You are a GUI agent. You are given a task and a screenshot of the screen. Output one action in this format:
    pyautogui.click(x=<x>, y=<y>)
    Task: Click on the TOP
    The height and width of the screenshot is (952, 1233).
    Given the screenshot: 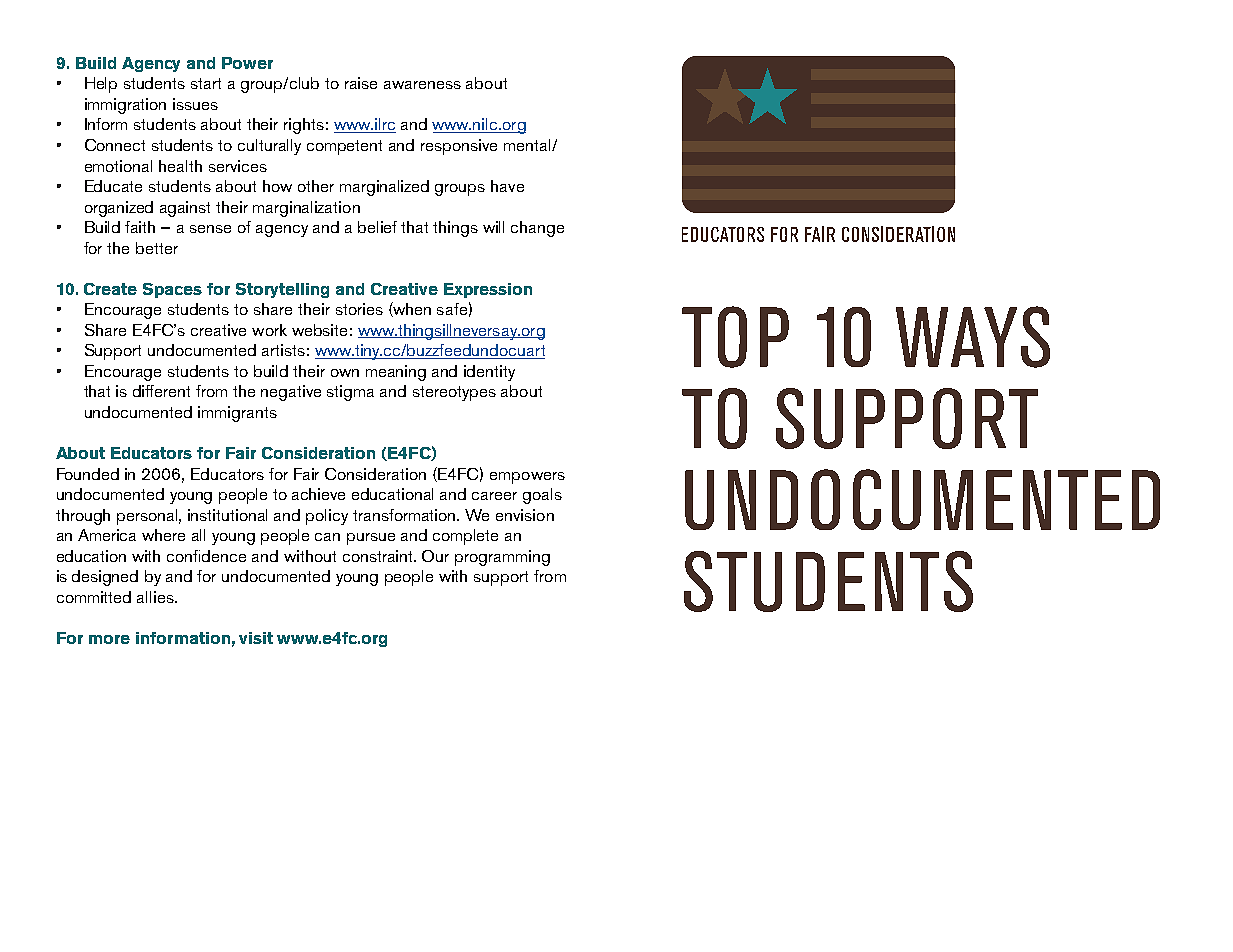 What is the action you would take?
    pyautogui.click(x=735, y=337)
